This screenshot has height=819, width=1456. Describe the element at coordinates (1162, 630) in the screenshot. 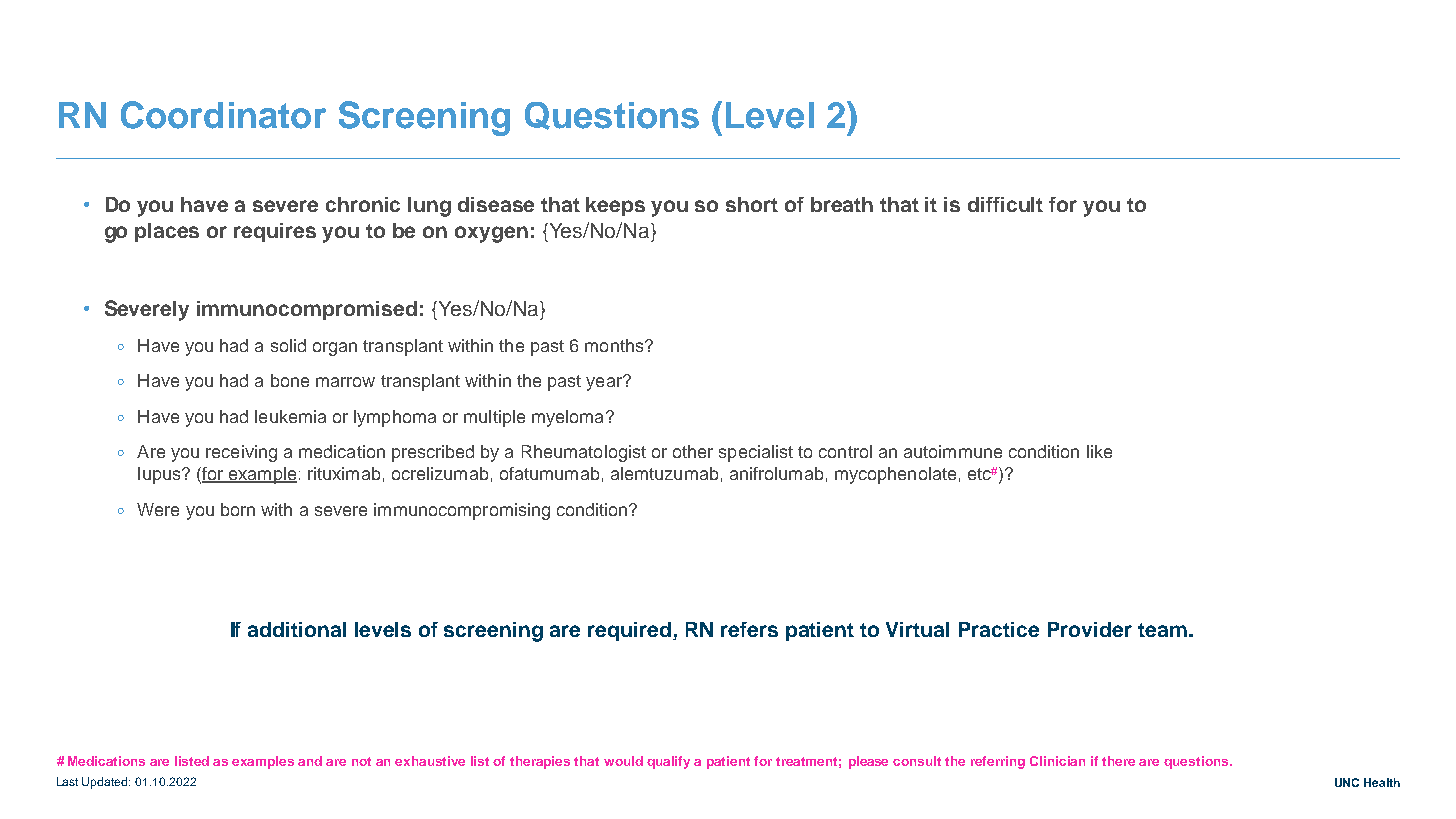

I see `team` at that location.
